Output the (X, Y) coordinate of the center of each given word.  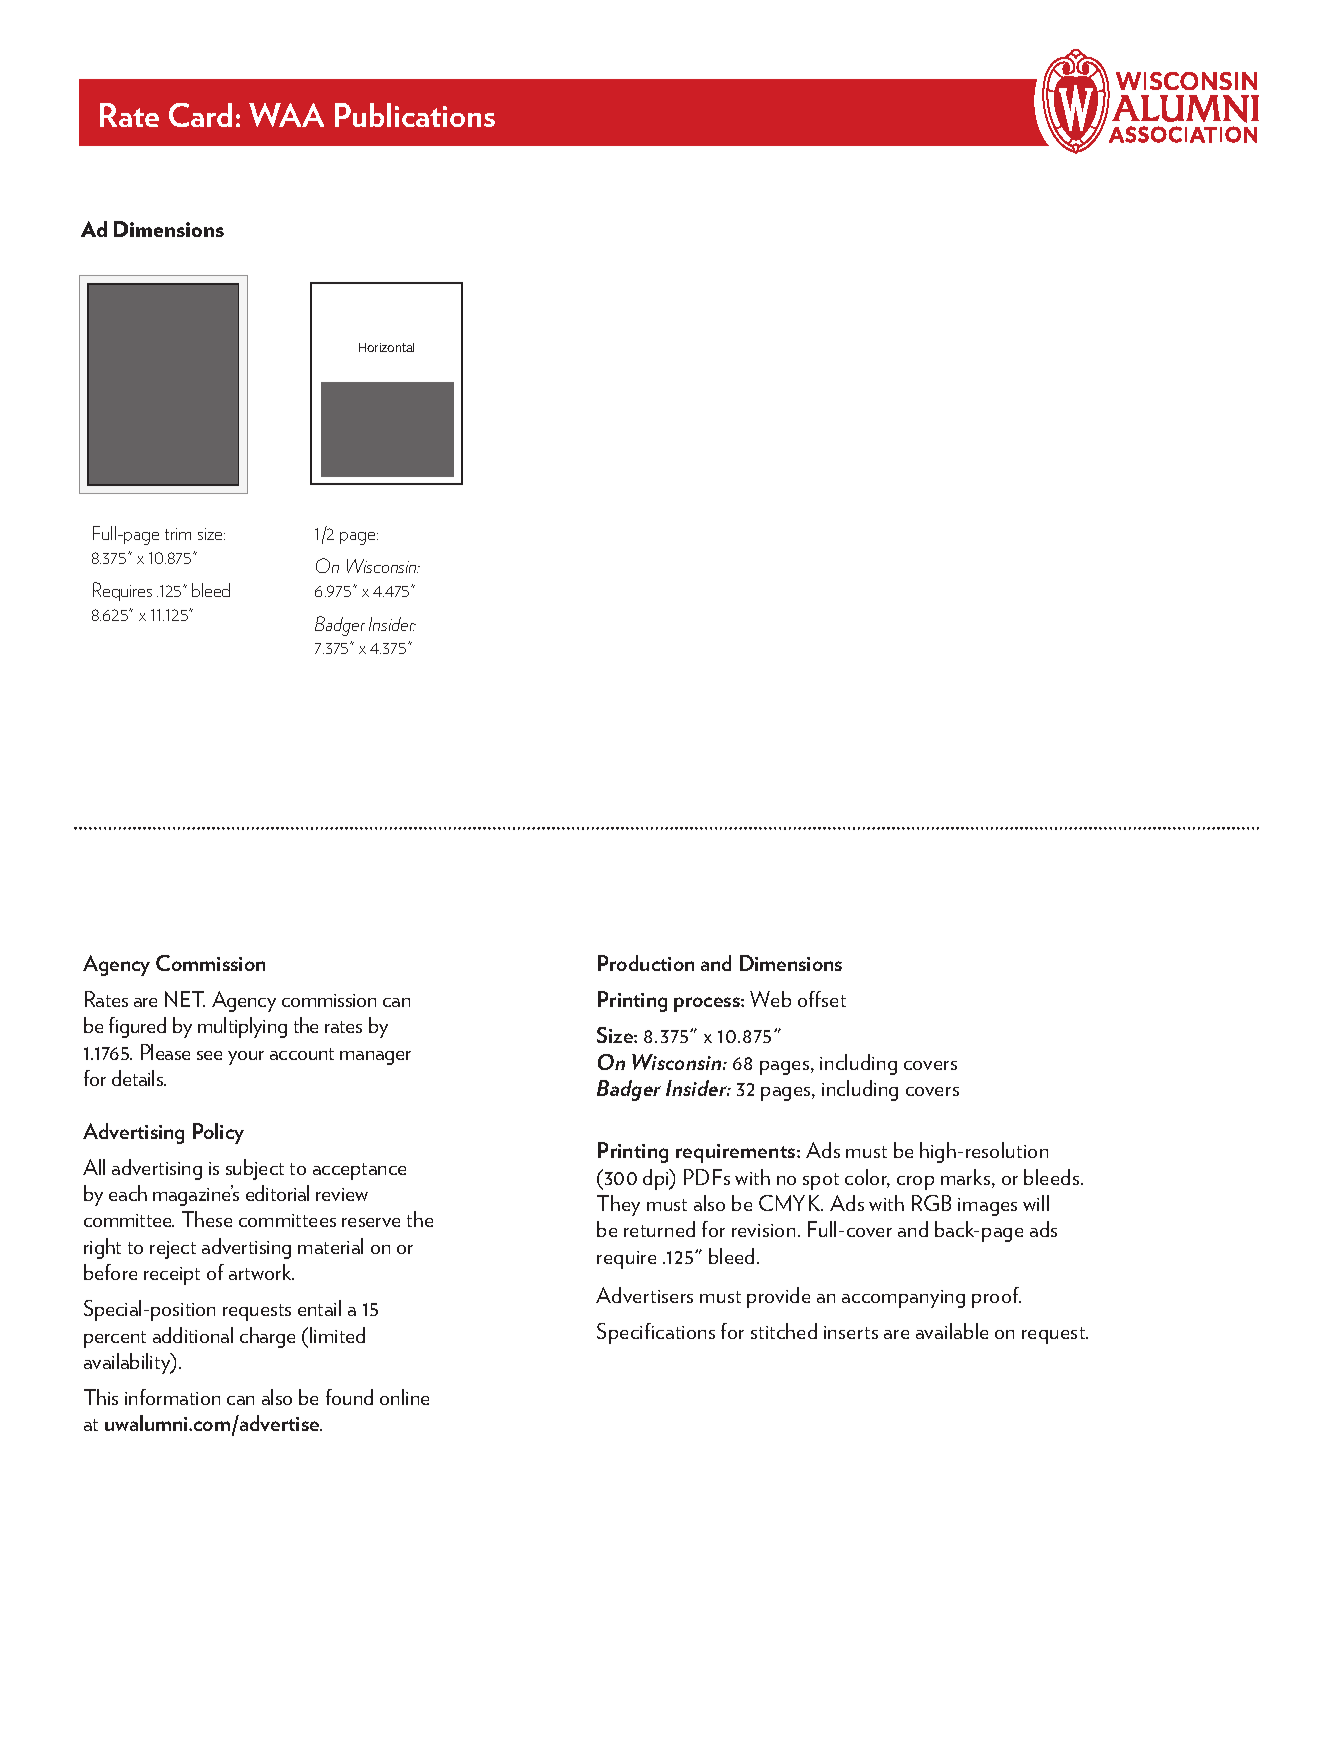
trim (178, 534)
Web (770, 999)
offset (822, 999)
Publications (415, 115)
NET (185, 999)
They (618, 1205)
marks (967, 1178)
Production (646, 963)
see (209, 1055)
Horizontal (386, 347)
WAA (286, 115)
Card (200, 115)
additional (193, 1335)
